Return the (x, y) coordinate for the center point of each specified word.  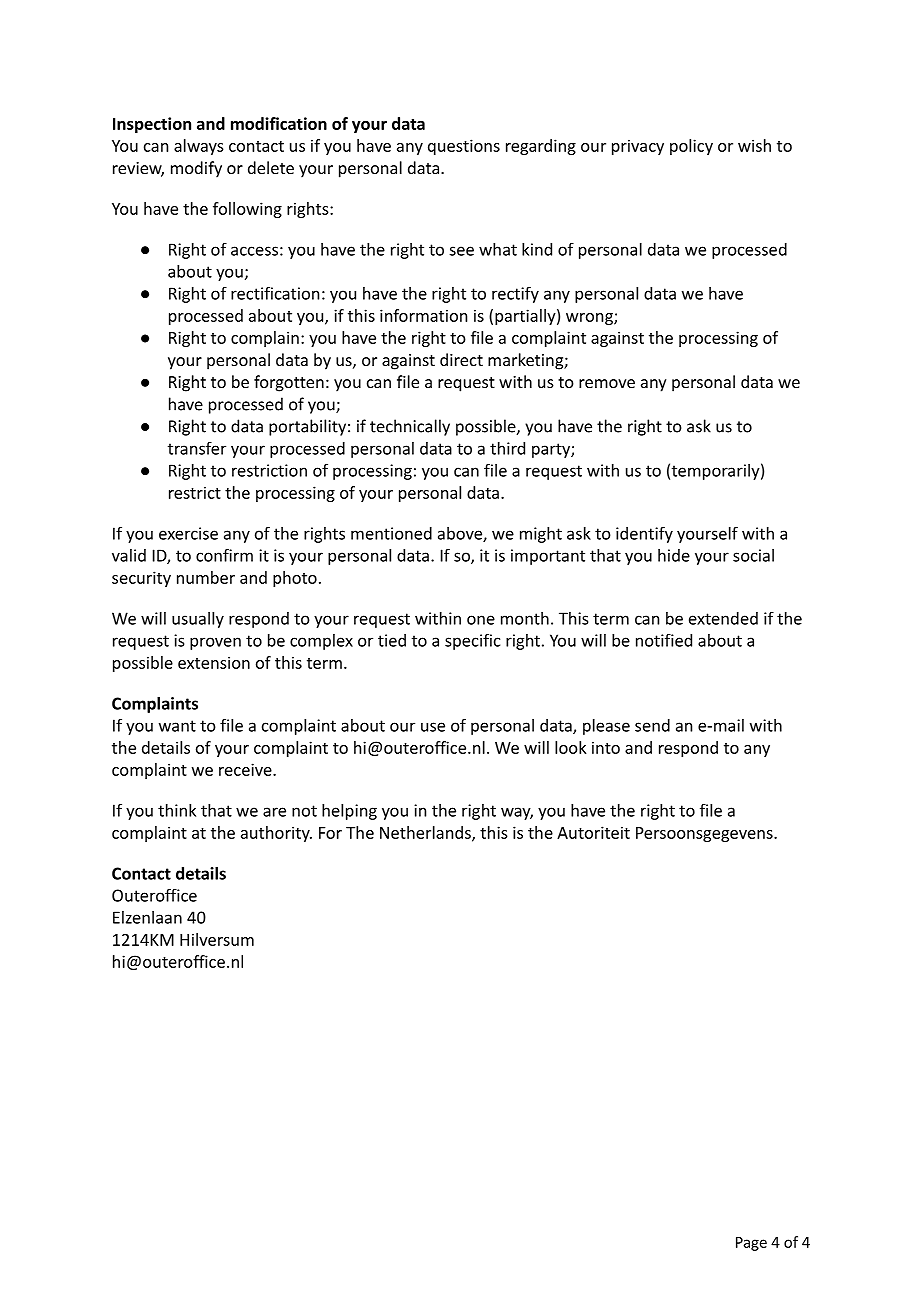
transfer (197, 448)
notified (664, 640)
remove (607, 383)
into (606, 747)
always (199, 147)
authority (276, 834)
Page (751, 1244)
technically (410, 427)
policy (691, 147)
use (433, 727)
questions (464, 147)
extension (214, 662)
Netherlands (426, 833)
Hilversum (217, 939)
